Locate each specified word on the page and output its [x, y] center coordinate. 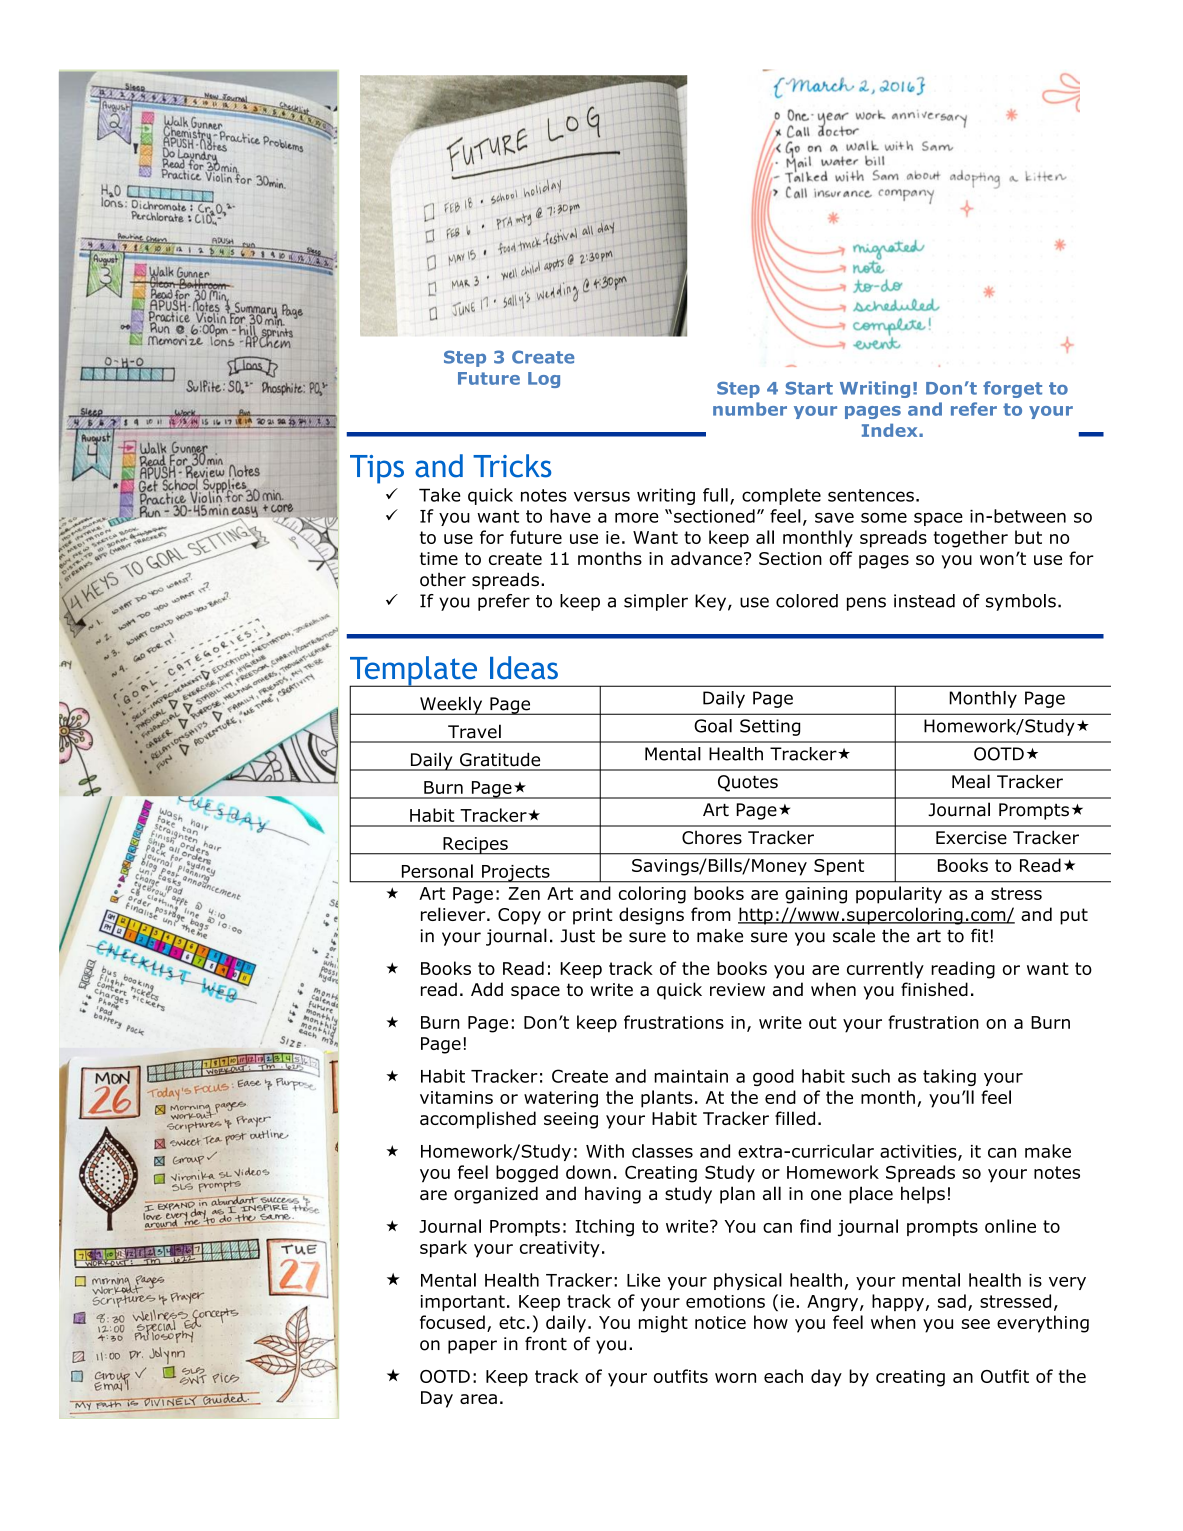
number [750, 409]
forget [1012, 389]
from [711, 914]
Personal [437, 871]
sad [952, 1301]
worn [735, 1378]
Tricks [512, 466]
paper [472, 1347]
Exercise [971, 838]
